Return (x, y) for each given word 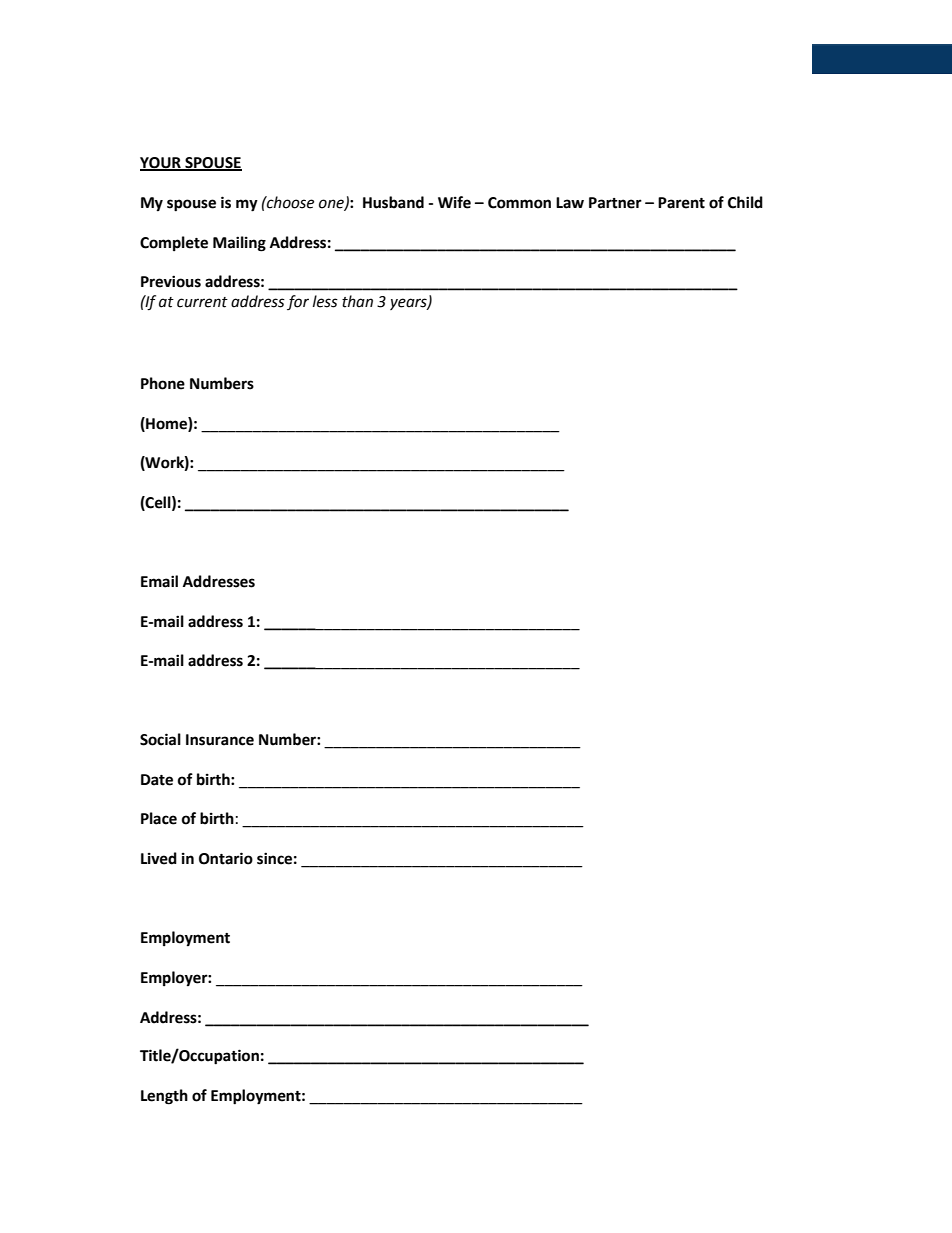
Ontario (226, 858)
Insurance (220, 740)
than (357, 301)
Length (164, 1097)
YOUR (161, 164)
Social (160, 739)
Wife (454, 202)
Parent (681, 203)
